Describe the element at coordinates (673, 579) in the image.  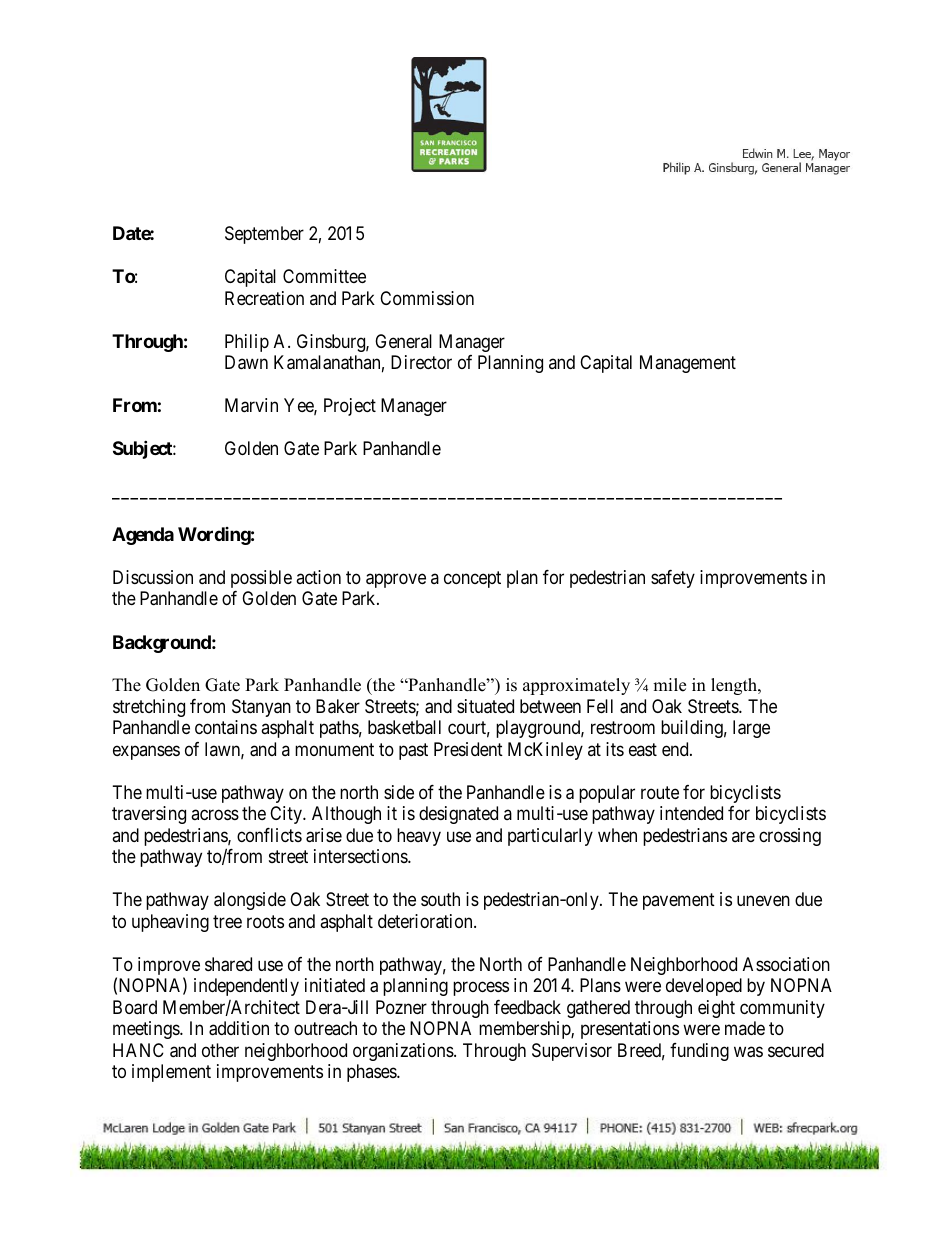
I see `safety` at that location.
